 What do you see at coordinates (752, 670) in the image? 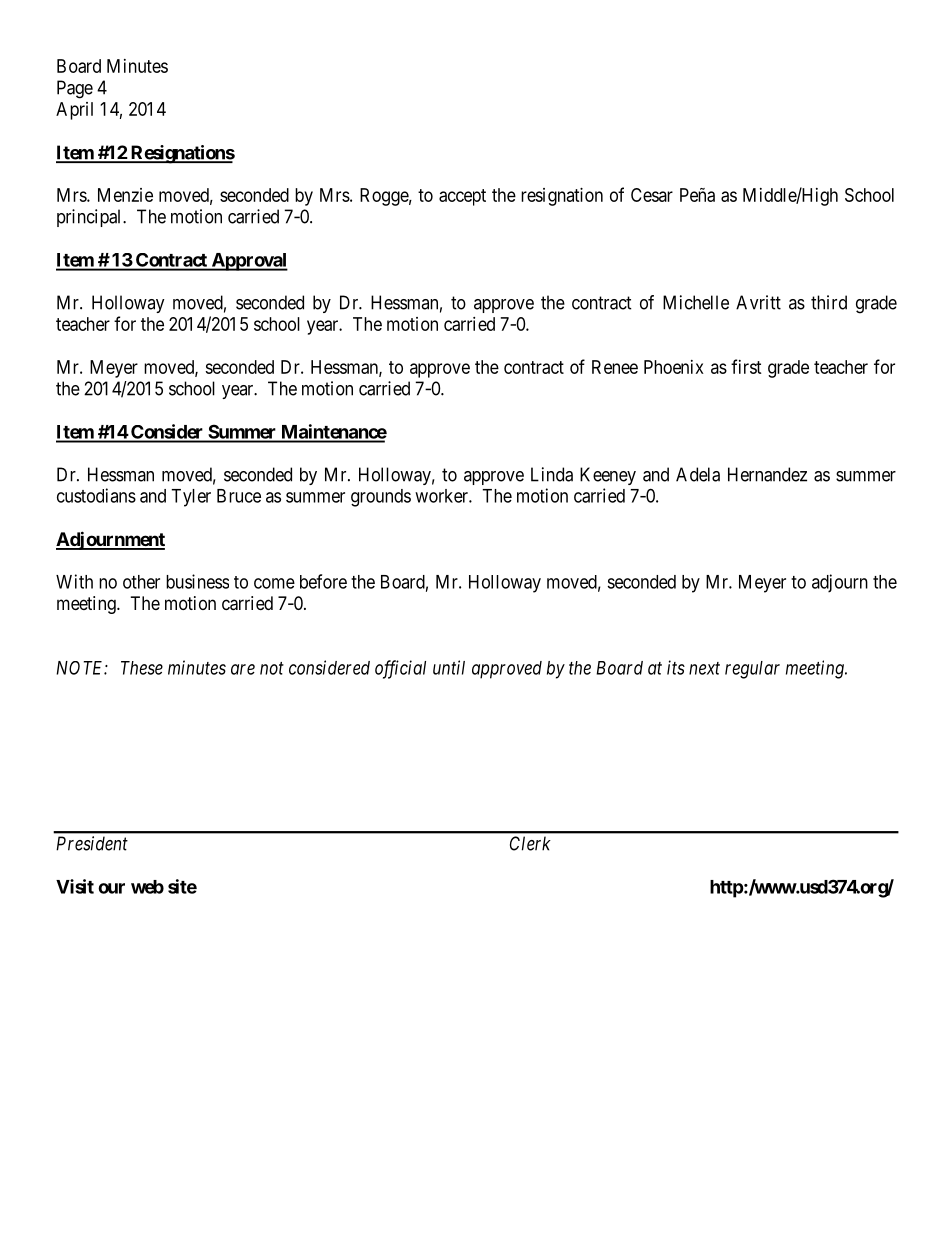
I see `regular` at bounding box center [752, 670].
